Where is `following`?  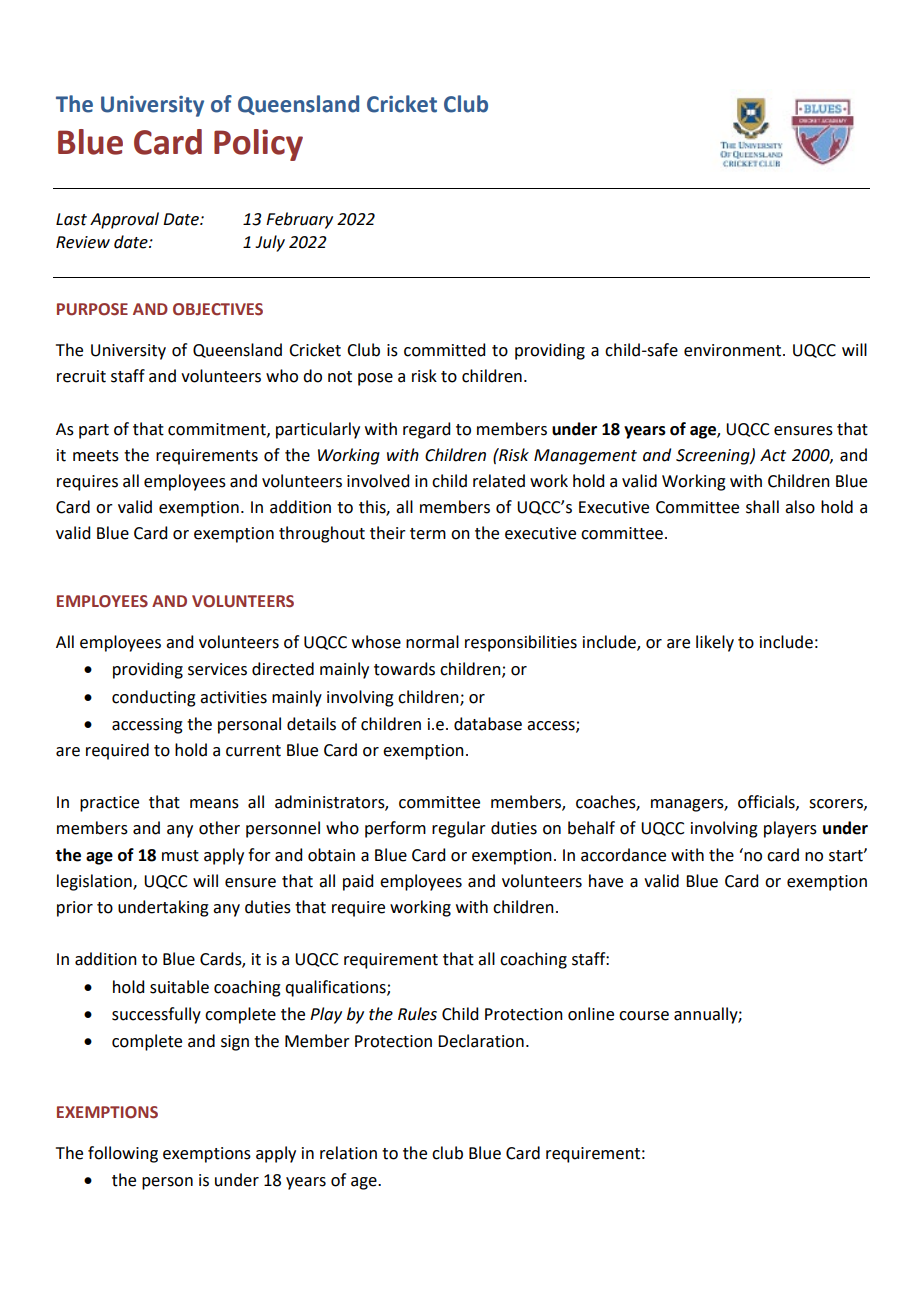
following is located at coordinates (123, 1154).
